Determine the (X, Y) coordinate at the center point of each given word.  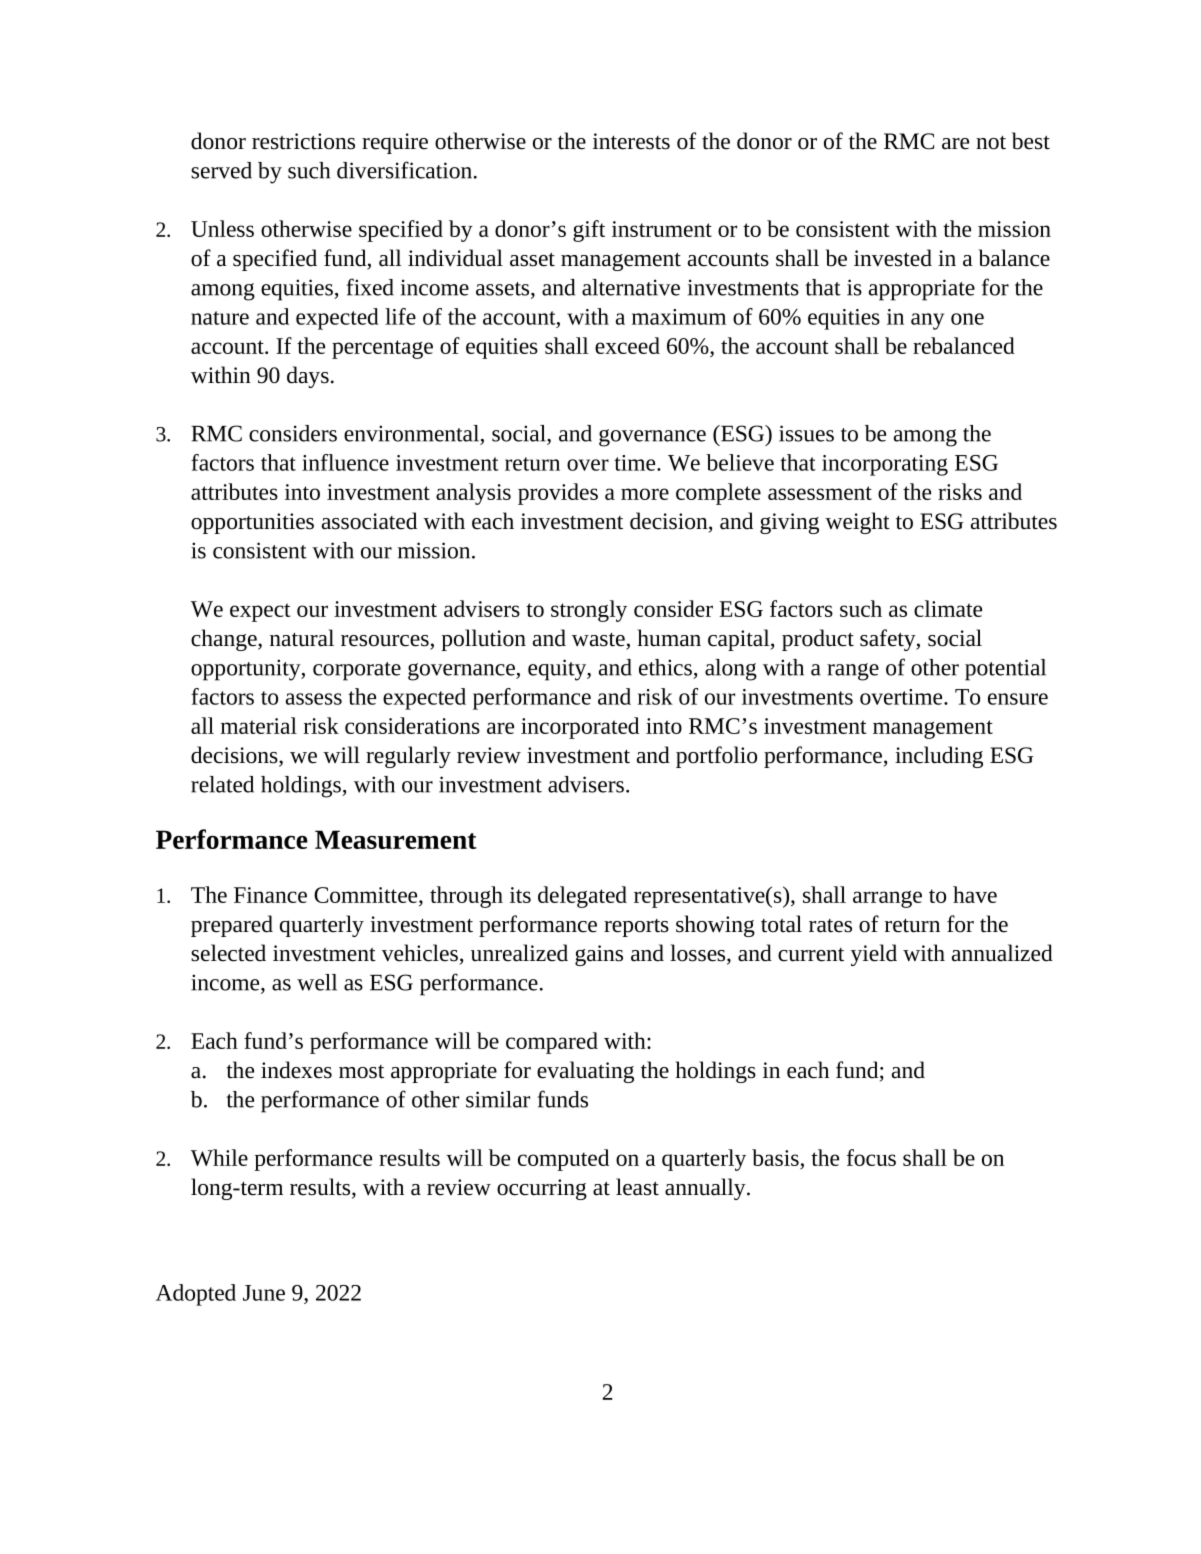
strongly (589, 611)
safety (889, 640)
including (939, 757)
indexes (296, 1070)
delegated (582, 897)
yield (874, 955)
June (264, 1293)
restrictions (303, 141)
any (927, 321)
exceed (627, 345)
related (222, 784)
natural (302, 638)
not (991, 143)
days (308, 377)
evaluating (585, 1072)
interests (631, 141)
